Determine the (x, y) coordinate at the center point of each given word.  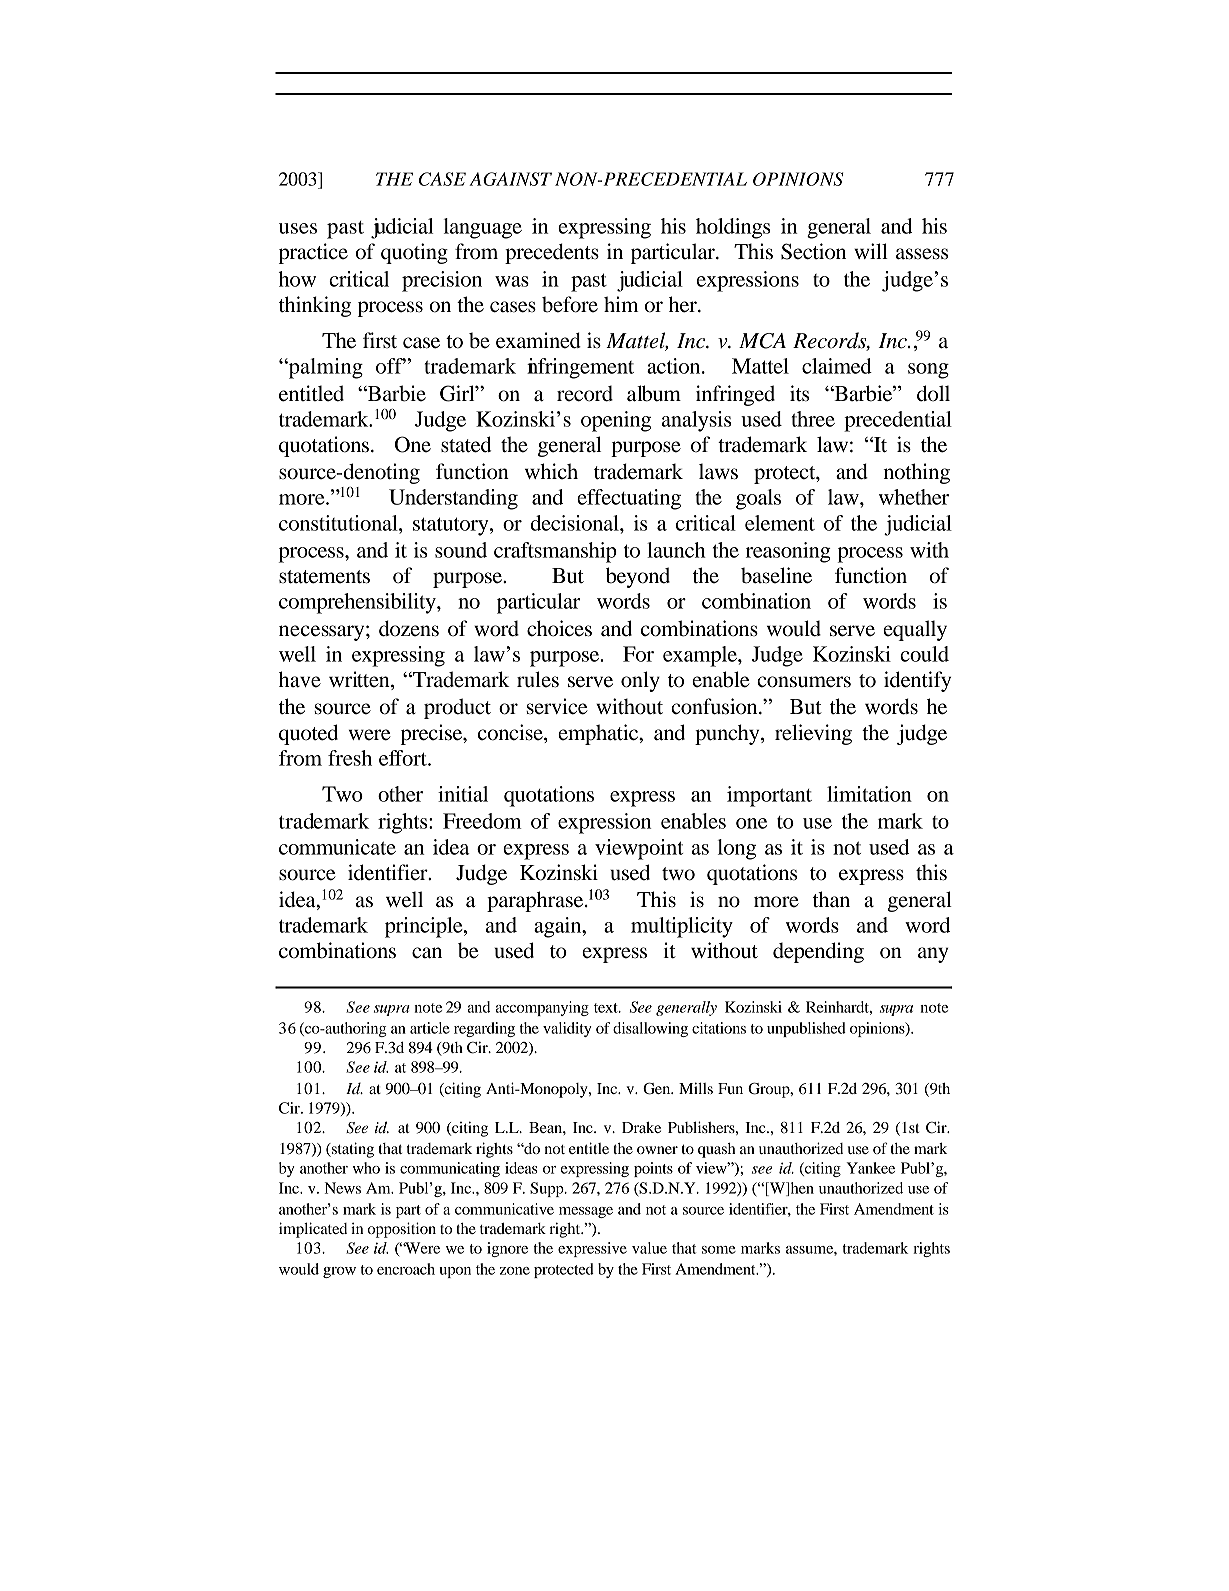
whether (914, 497)
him (621, 304)
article (430, 1028)
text (607, 1008)
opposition (402, 1230)
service (557, 706)
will (871, 251)
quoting (414, 253)
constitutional (339, 523)
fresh (350, 758)
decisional (575, 523)
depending (818, 952)
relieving (813, 734)
